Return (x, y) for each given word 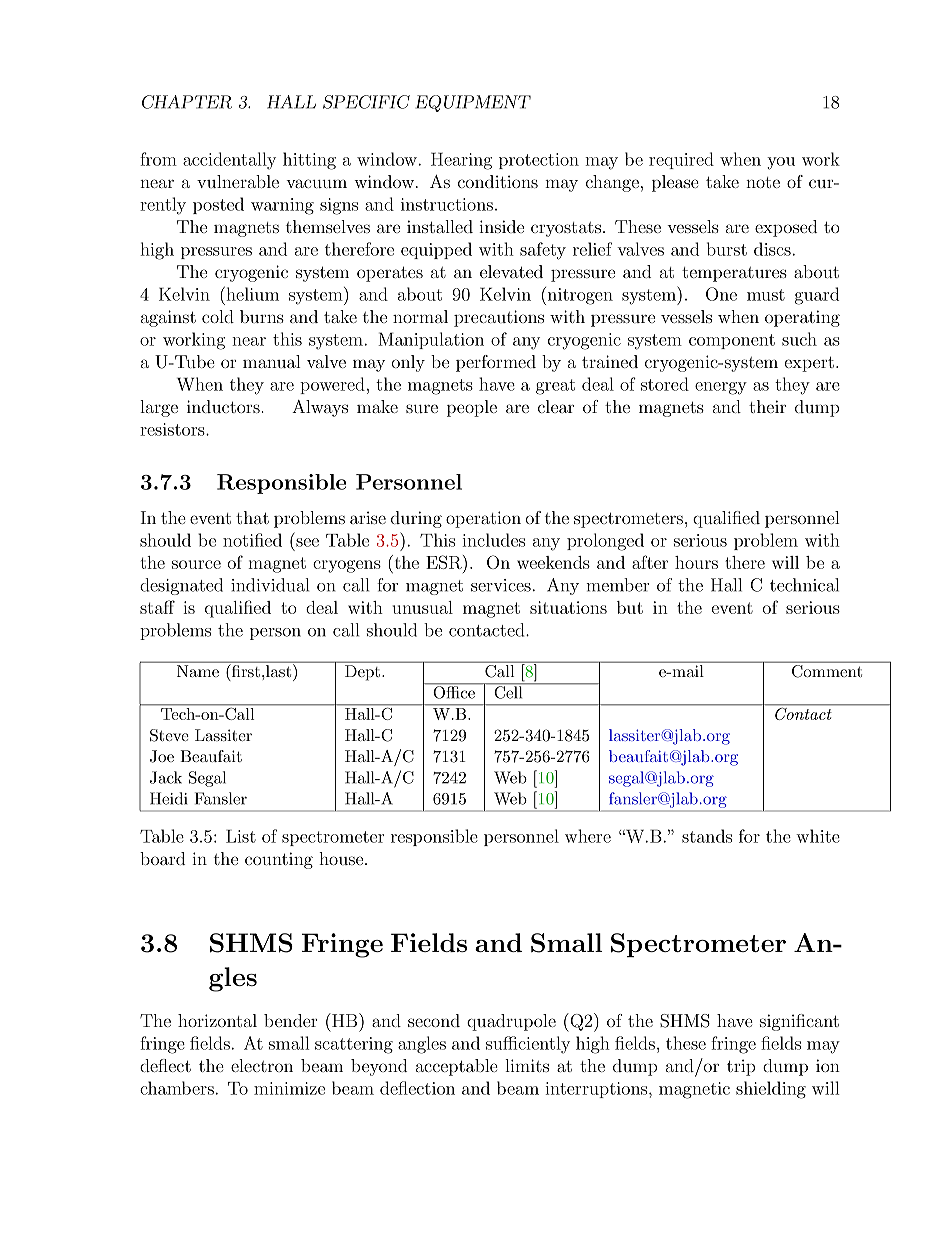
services (501, 585)
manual (272, 361)
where (588, 836)
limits (527, 1065)
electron (262, 1065)
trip (741, 1067)
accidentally (229, 161)
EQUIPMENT (473, 103)
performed (496, 363)
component (732, 341)
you (781, 163)
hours (696, 562)
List (241, 836)
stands (707, 836)
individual (270, 585)
